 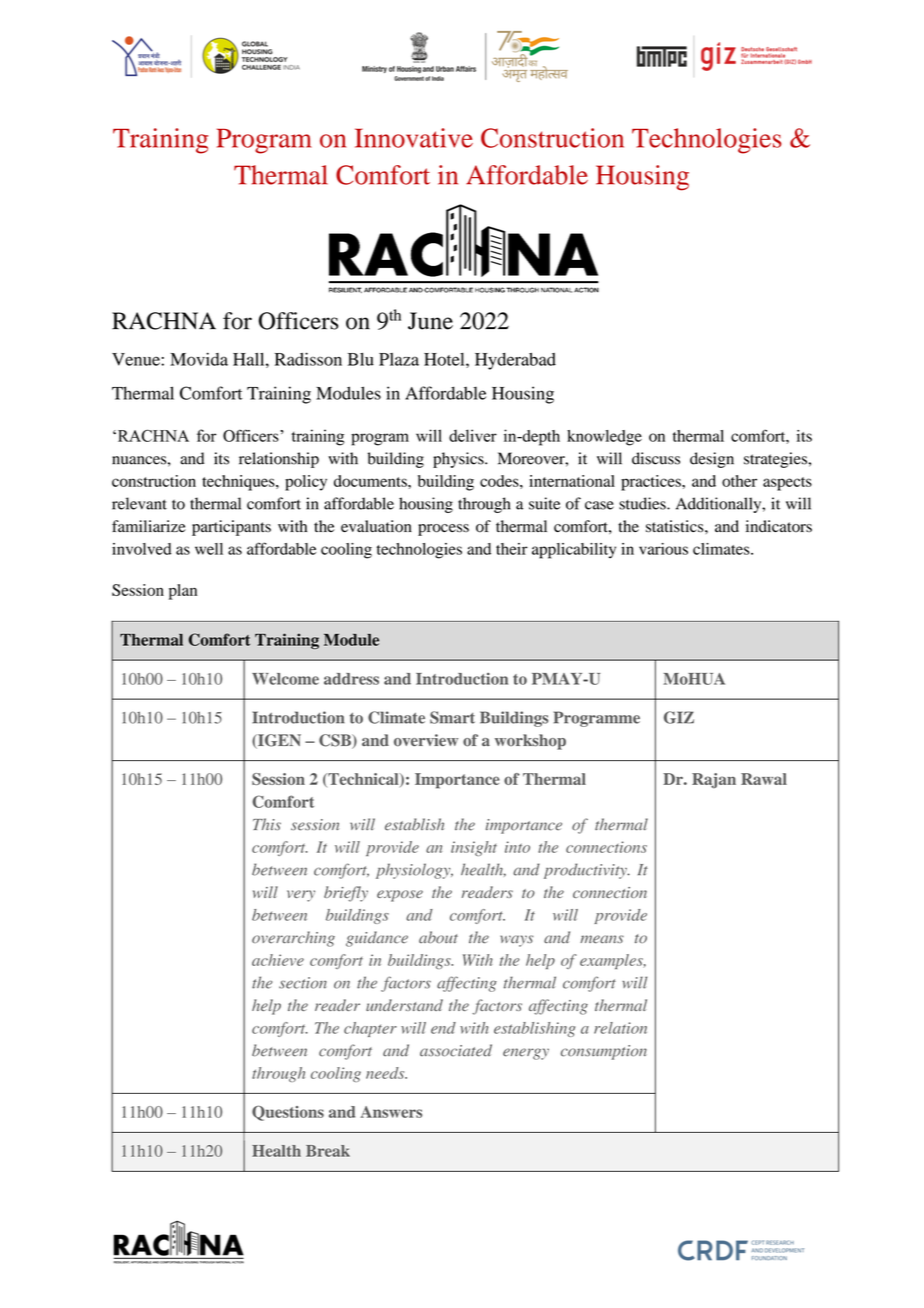 I want to click on consumption, so click(x=604, y=1052).
